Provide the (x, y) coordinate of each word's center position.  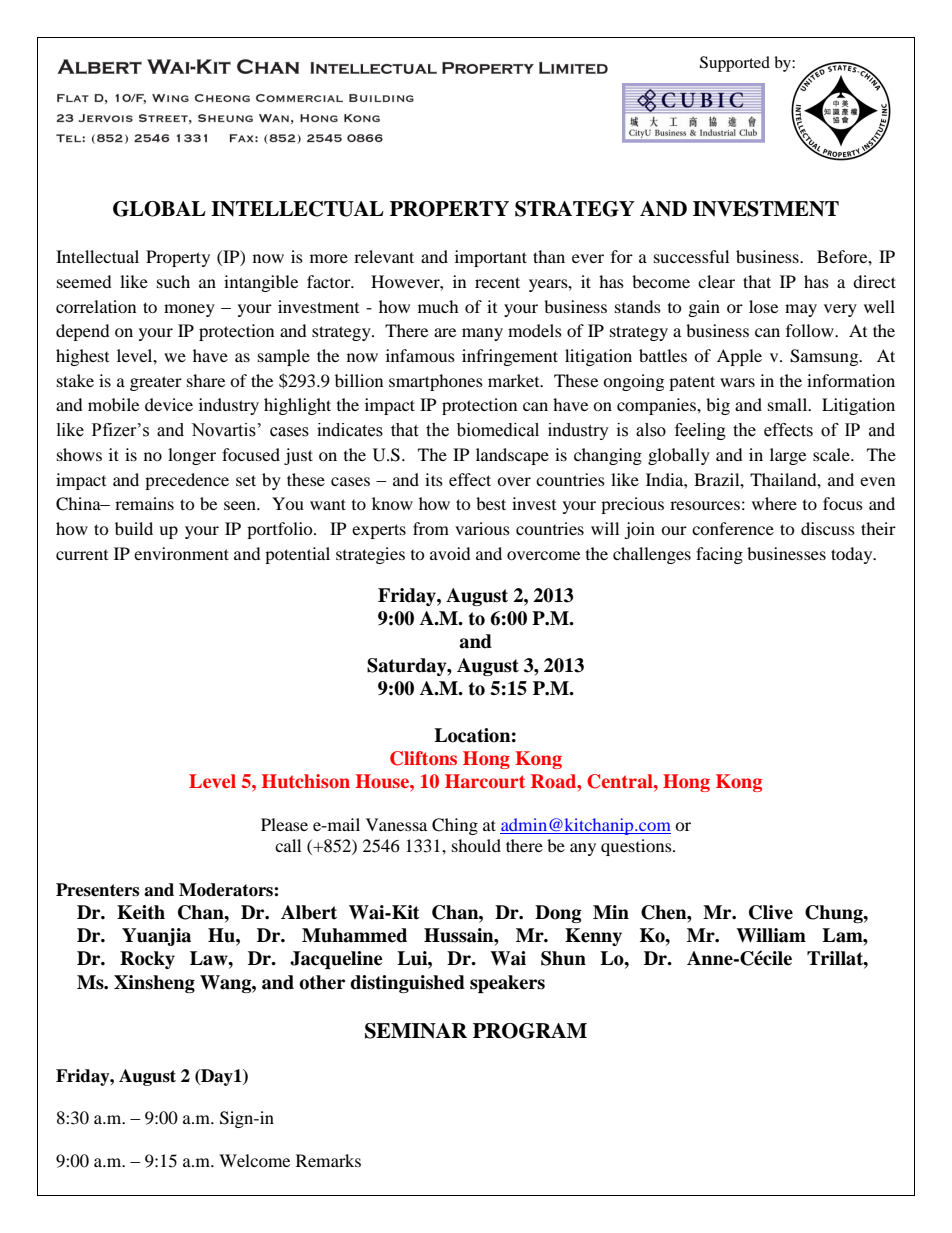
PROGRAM (530, 1031)
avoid (450, 553)
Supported (735, 64)
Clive (771, 912)
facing (719, 555)
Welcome (254, 1160)
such (173, 281)
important (491, 258)
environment (181, 553)
